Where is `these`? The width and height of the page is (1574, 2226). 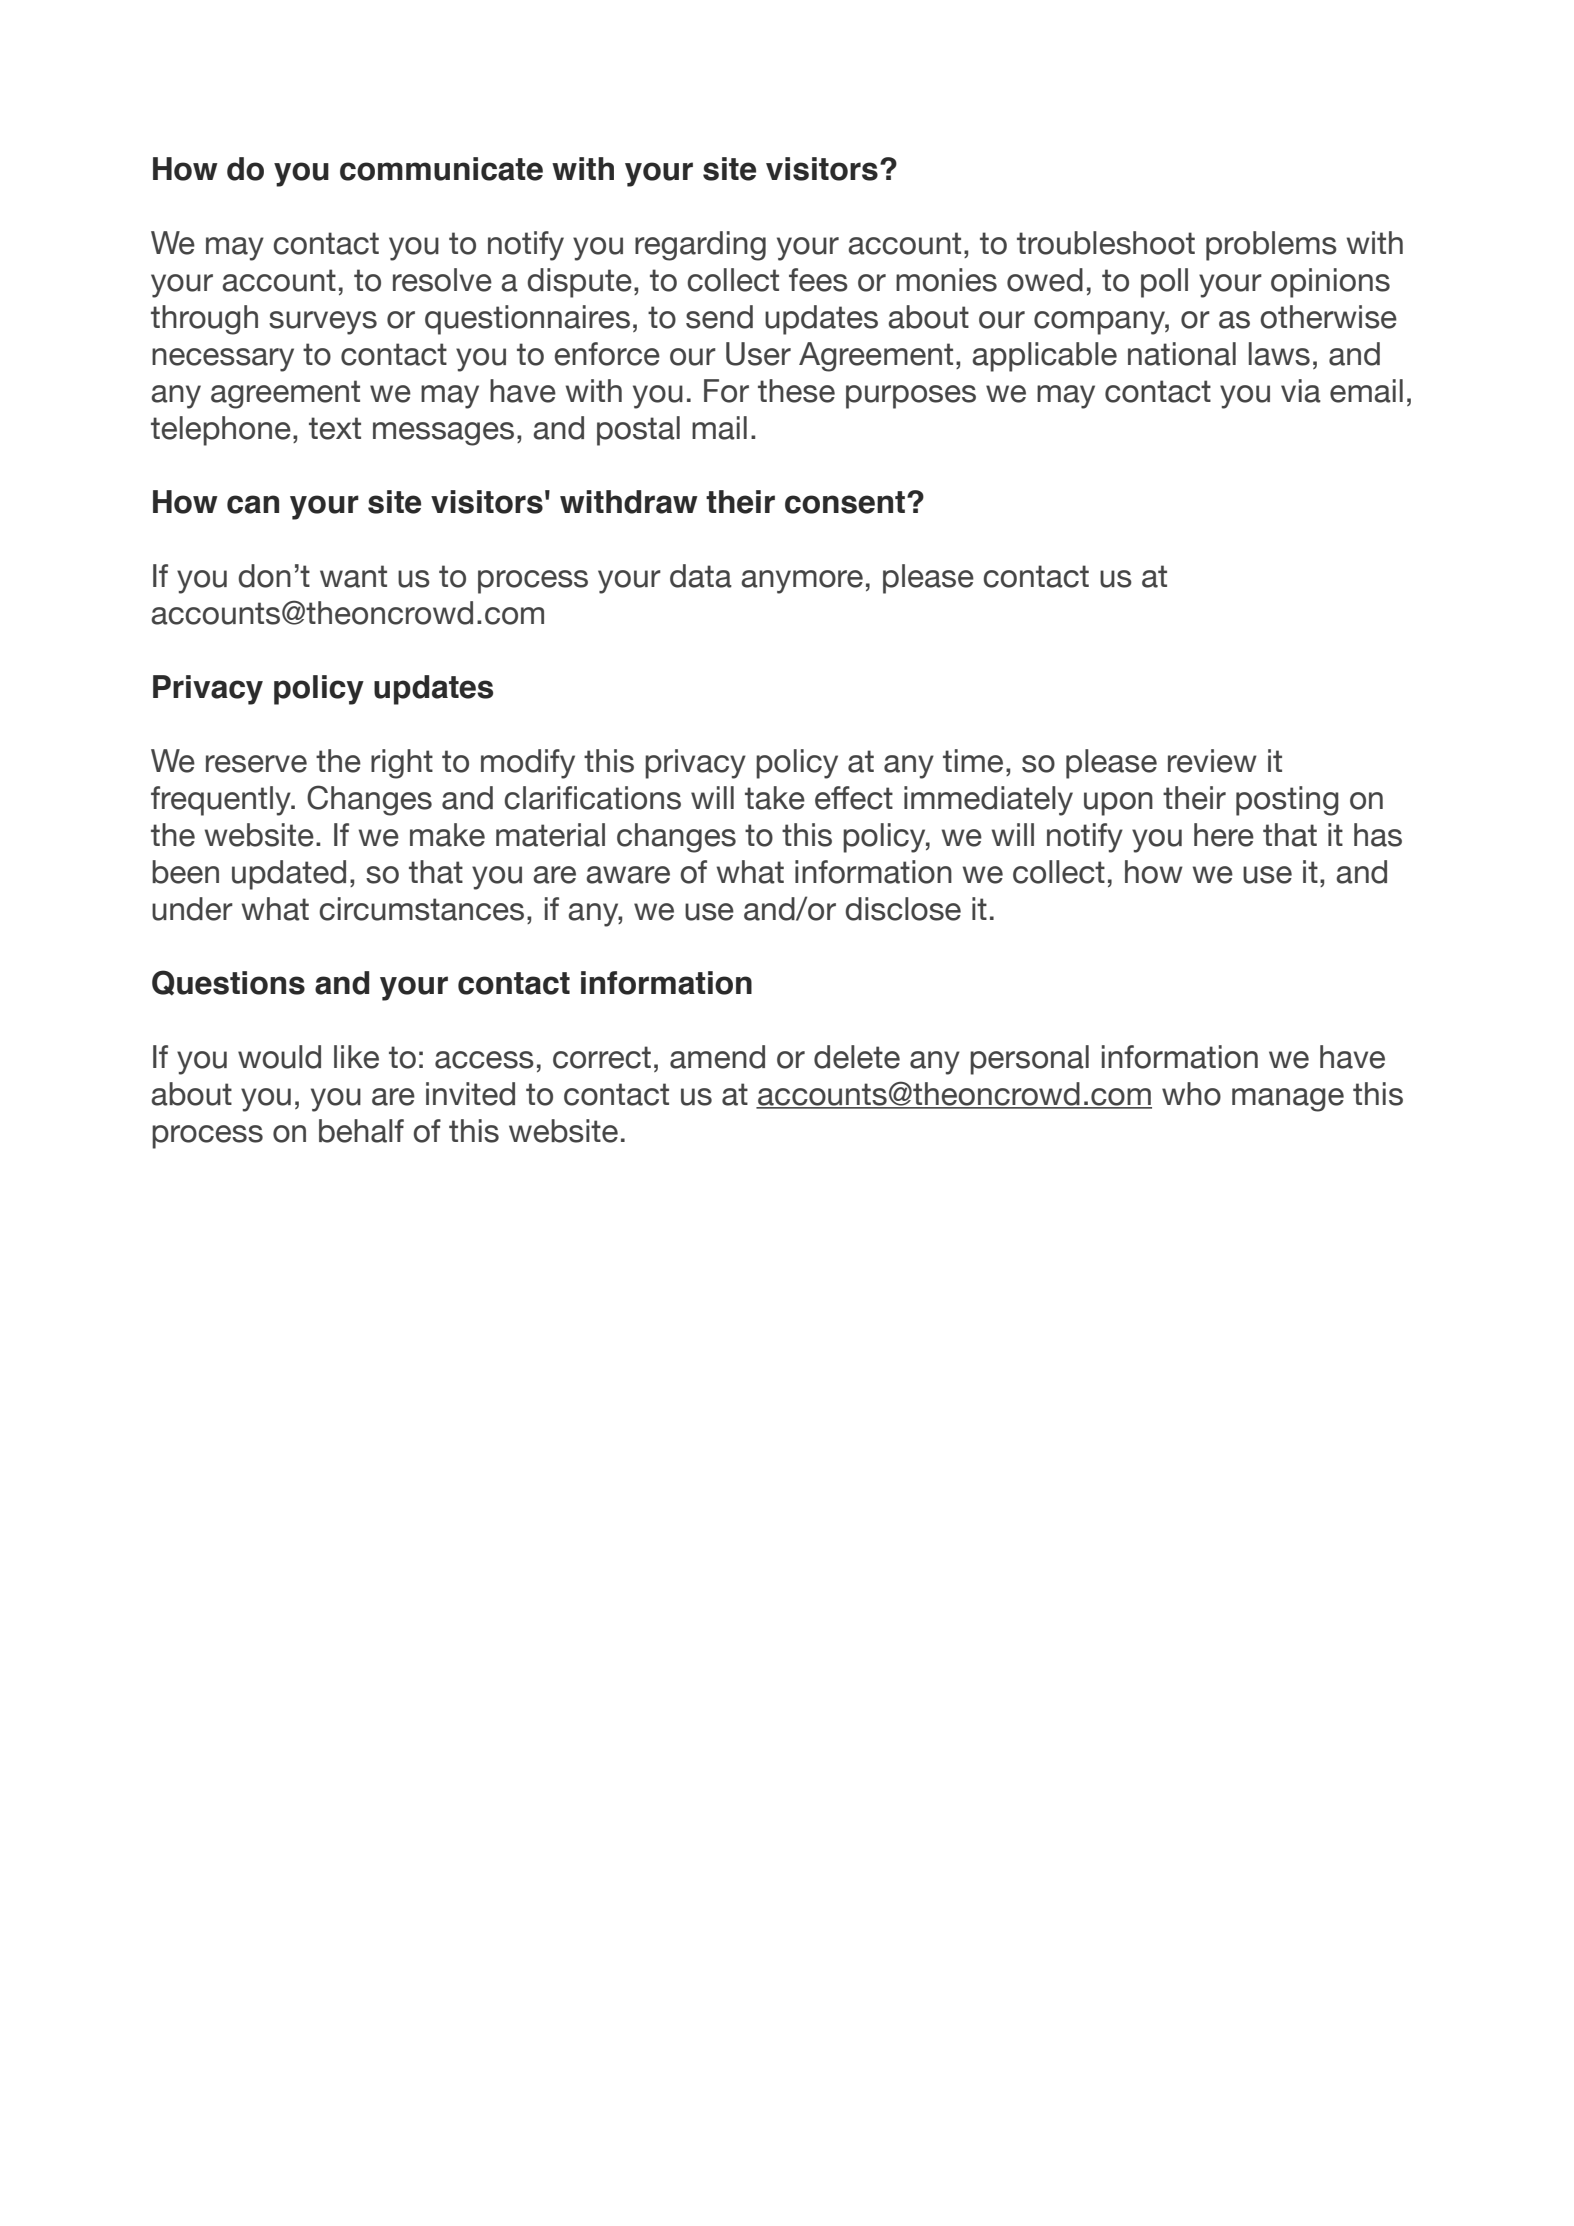 these is located at coordinates (796, 391).
